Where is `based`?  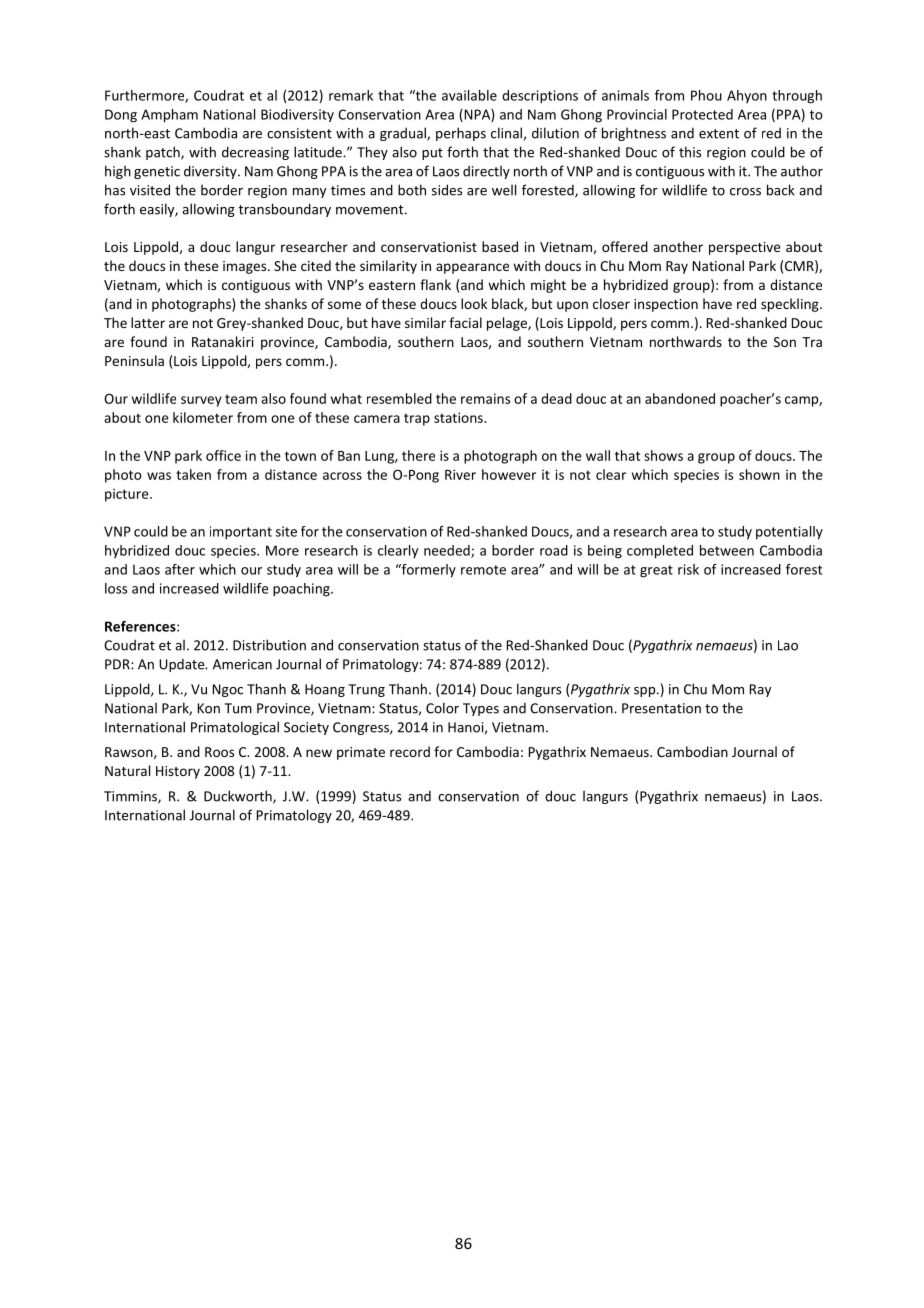
based is located at coordinates (500, 246).
